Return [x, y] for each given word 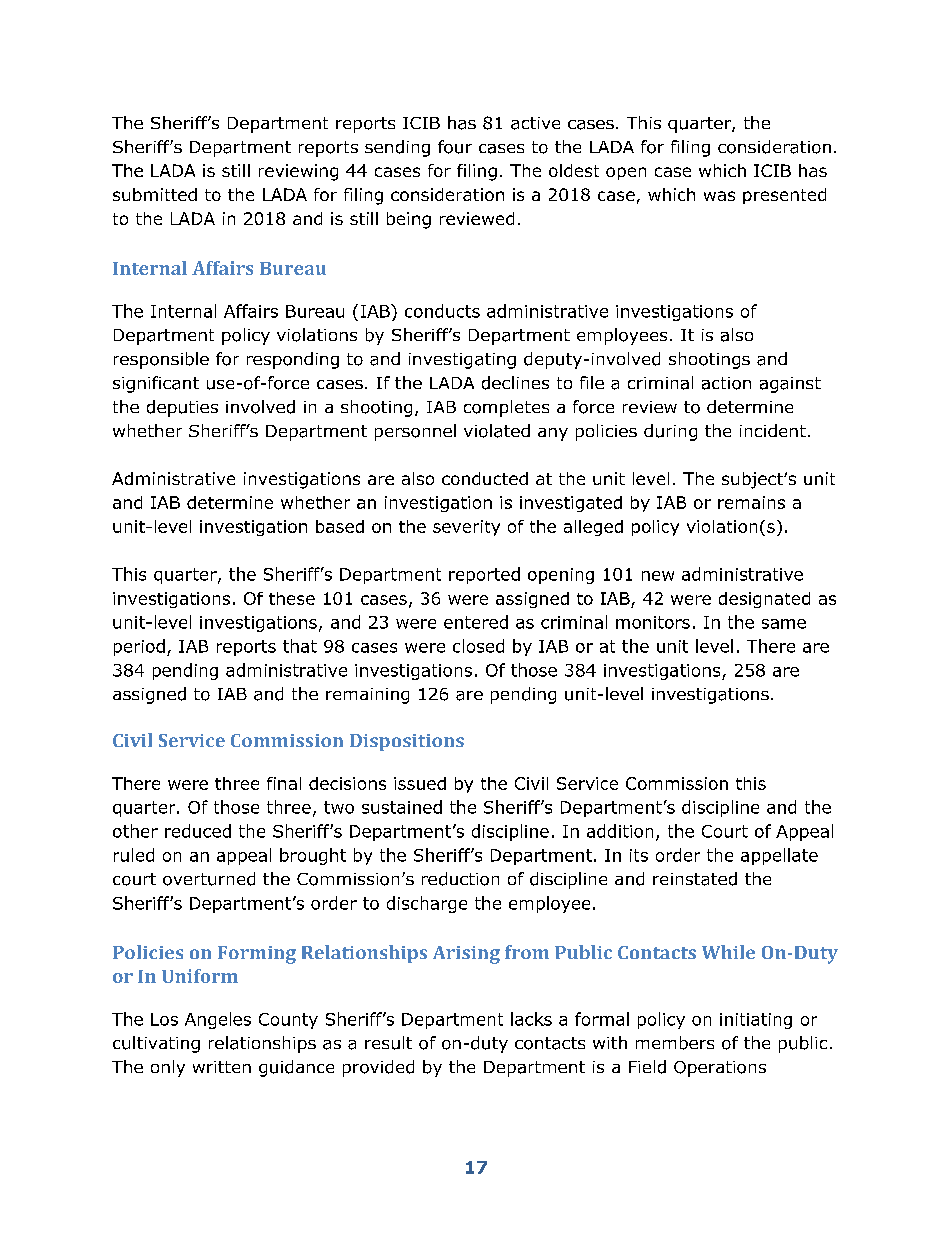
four [455, 147]
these [292, 598]
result [388, 1043]
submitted [155, 194]
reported [484, 575]
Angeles [218, 1020]
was [719, 196]
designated [764, 600]
